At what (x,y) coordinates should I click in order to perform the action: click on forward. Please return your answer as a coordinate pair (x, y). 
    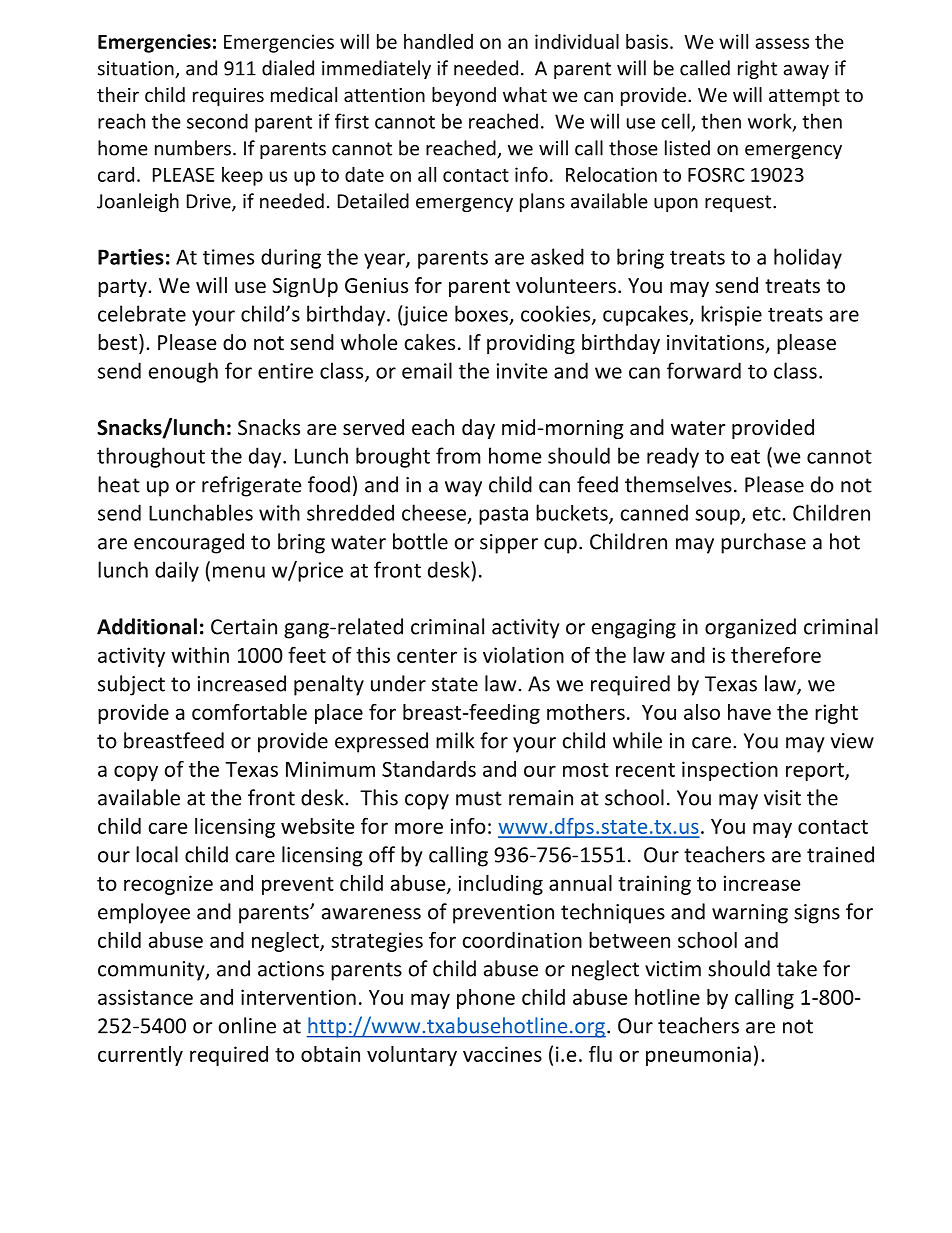
    Looking at the image, I should click on (704, 370).
